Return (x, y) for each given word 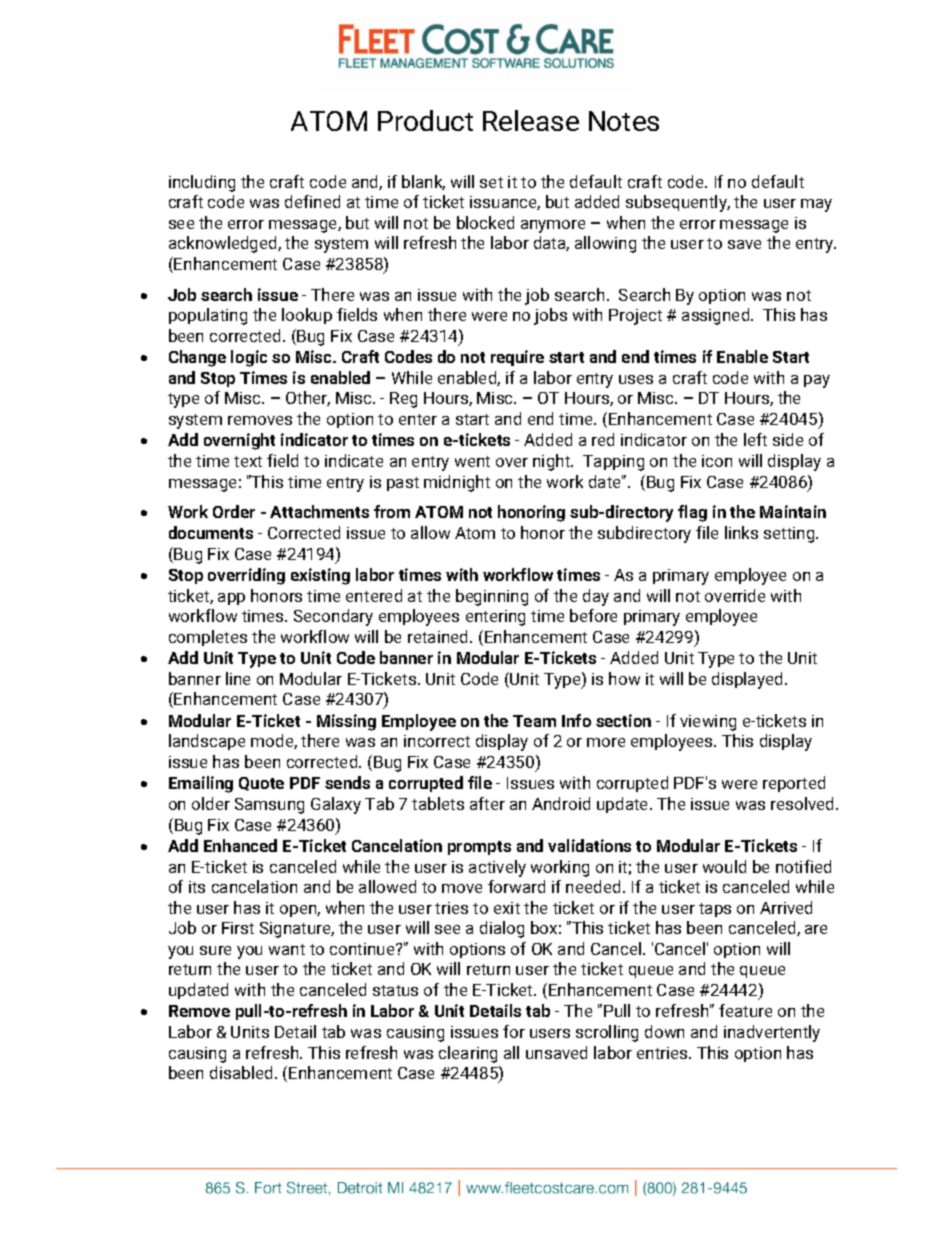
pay (817, 381)
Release (531, 120)
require (517, 358)
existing (320, 576)
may (816, 205)
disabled (241, 1072)
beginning (492, 597)
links (741, 532)
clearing (468, 1054)
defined (312, 201)
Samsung (269, 806)
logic (249, 358)
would (724, 866)
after (487, 803)
